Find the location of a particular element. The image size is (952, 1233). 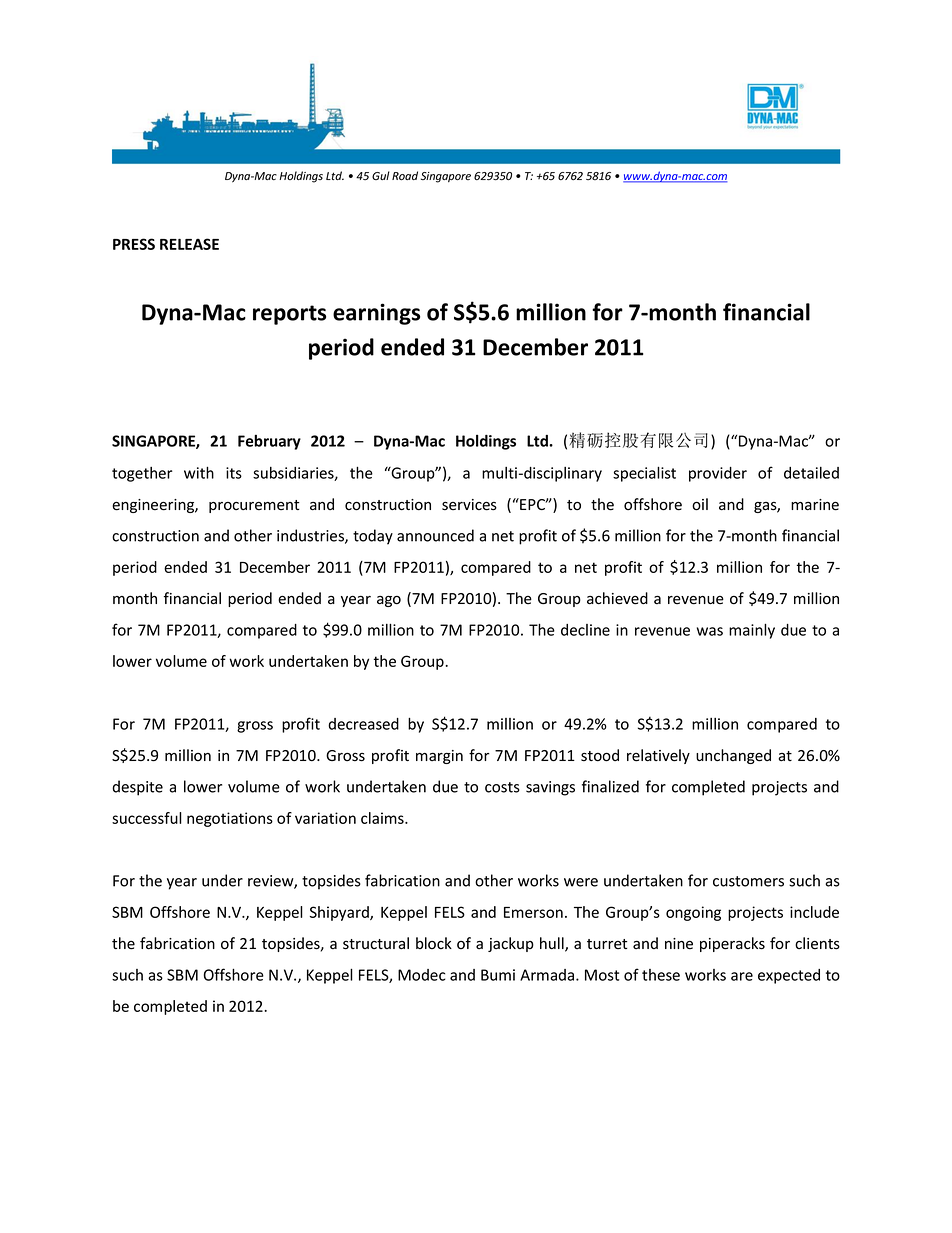

earnings is located at coordinates (376, 314).
